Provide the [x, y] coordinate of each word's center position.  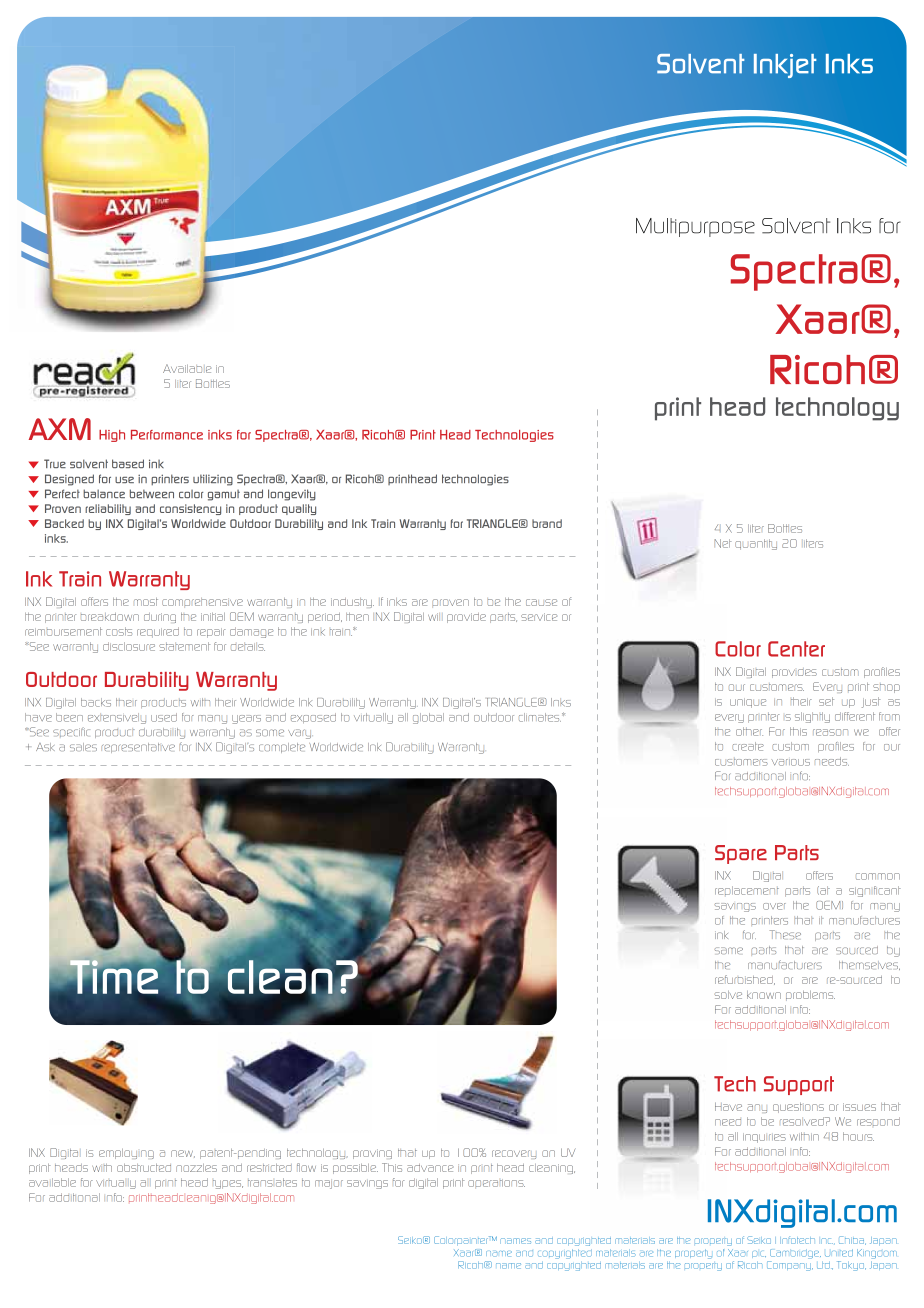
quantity [756, 544]
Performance [167, 435]
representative [138, 748]
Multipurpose [695, 227]
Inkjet [785, 66]
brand [547, 523]
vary [300, 734]
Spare [741, 854]
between [152, 493]
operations [496, 1183]
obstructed [144, 1168]
